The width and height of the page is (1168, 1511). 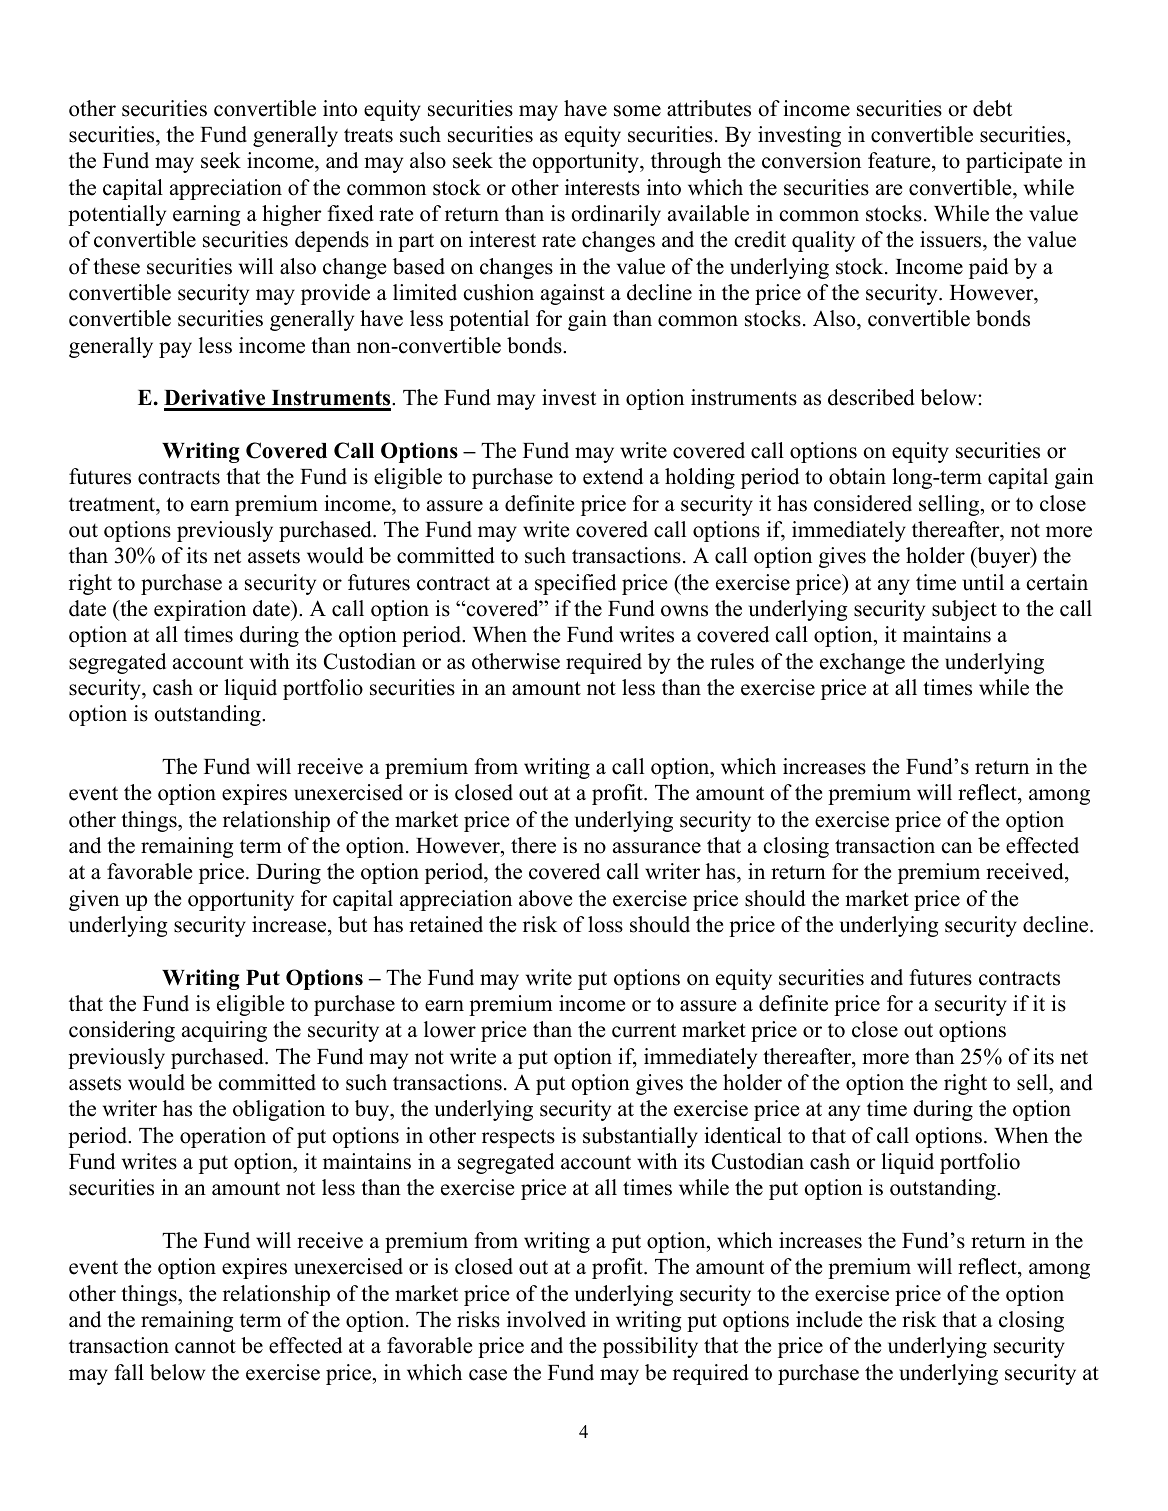 What do you see at coordinates (546, 1319) in the page?
I see `involved` at bounding box center [546, 1319].
